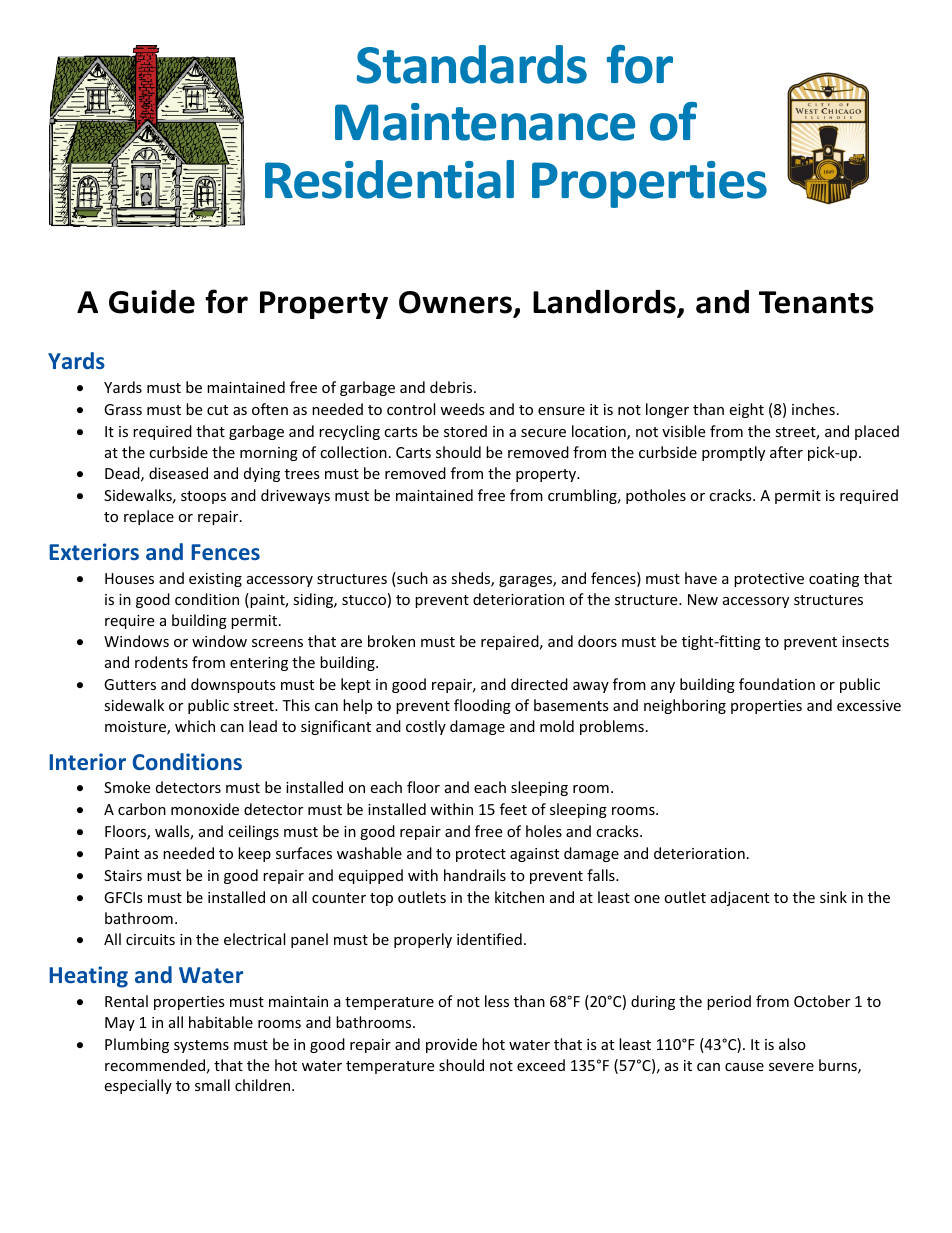  Describe the element at coordinates (411, 579) in the screenshot. I see `such` at that location.
